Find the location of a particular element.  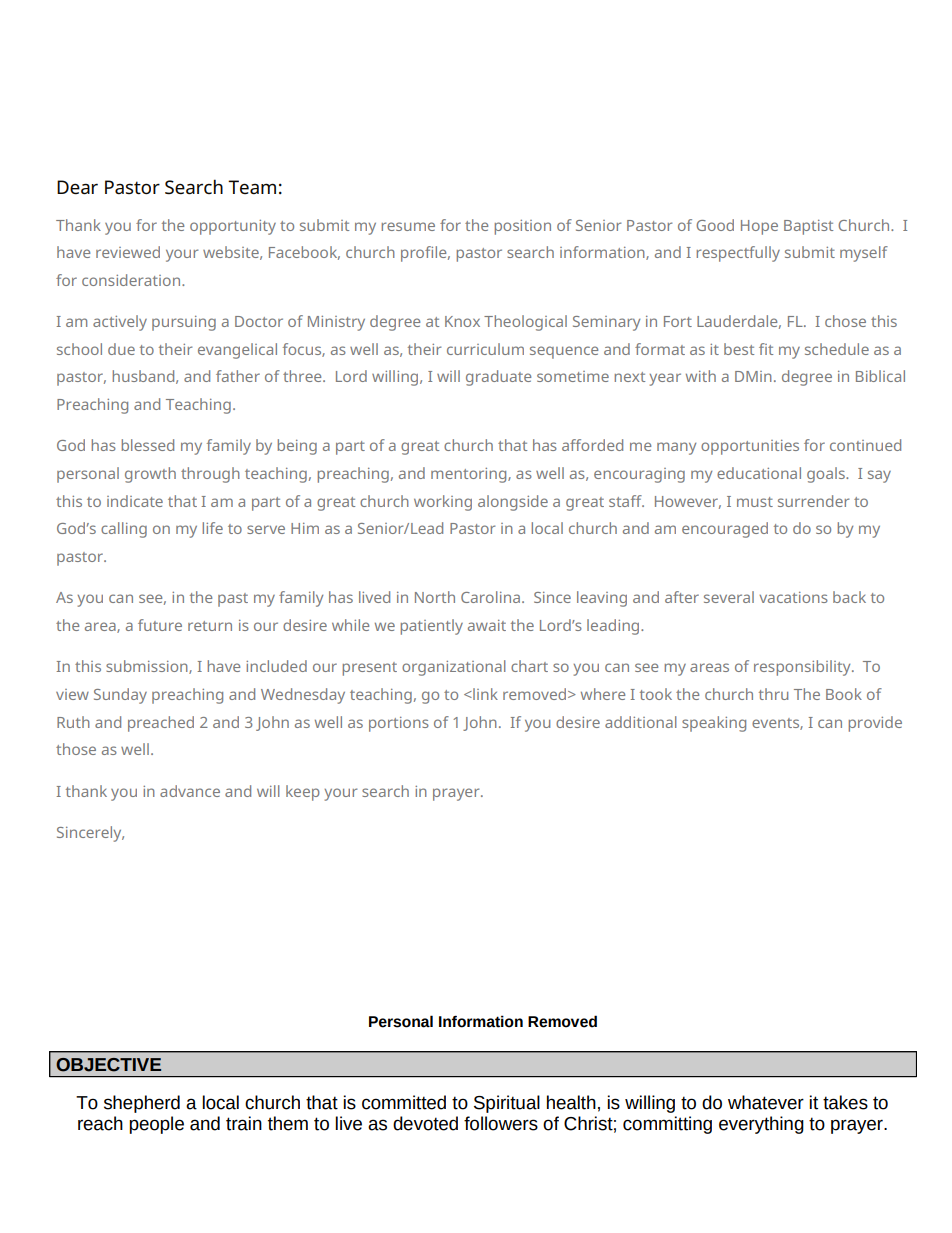

must is located at coordinates (755, 502).
